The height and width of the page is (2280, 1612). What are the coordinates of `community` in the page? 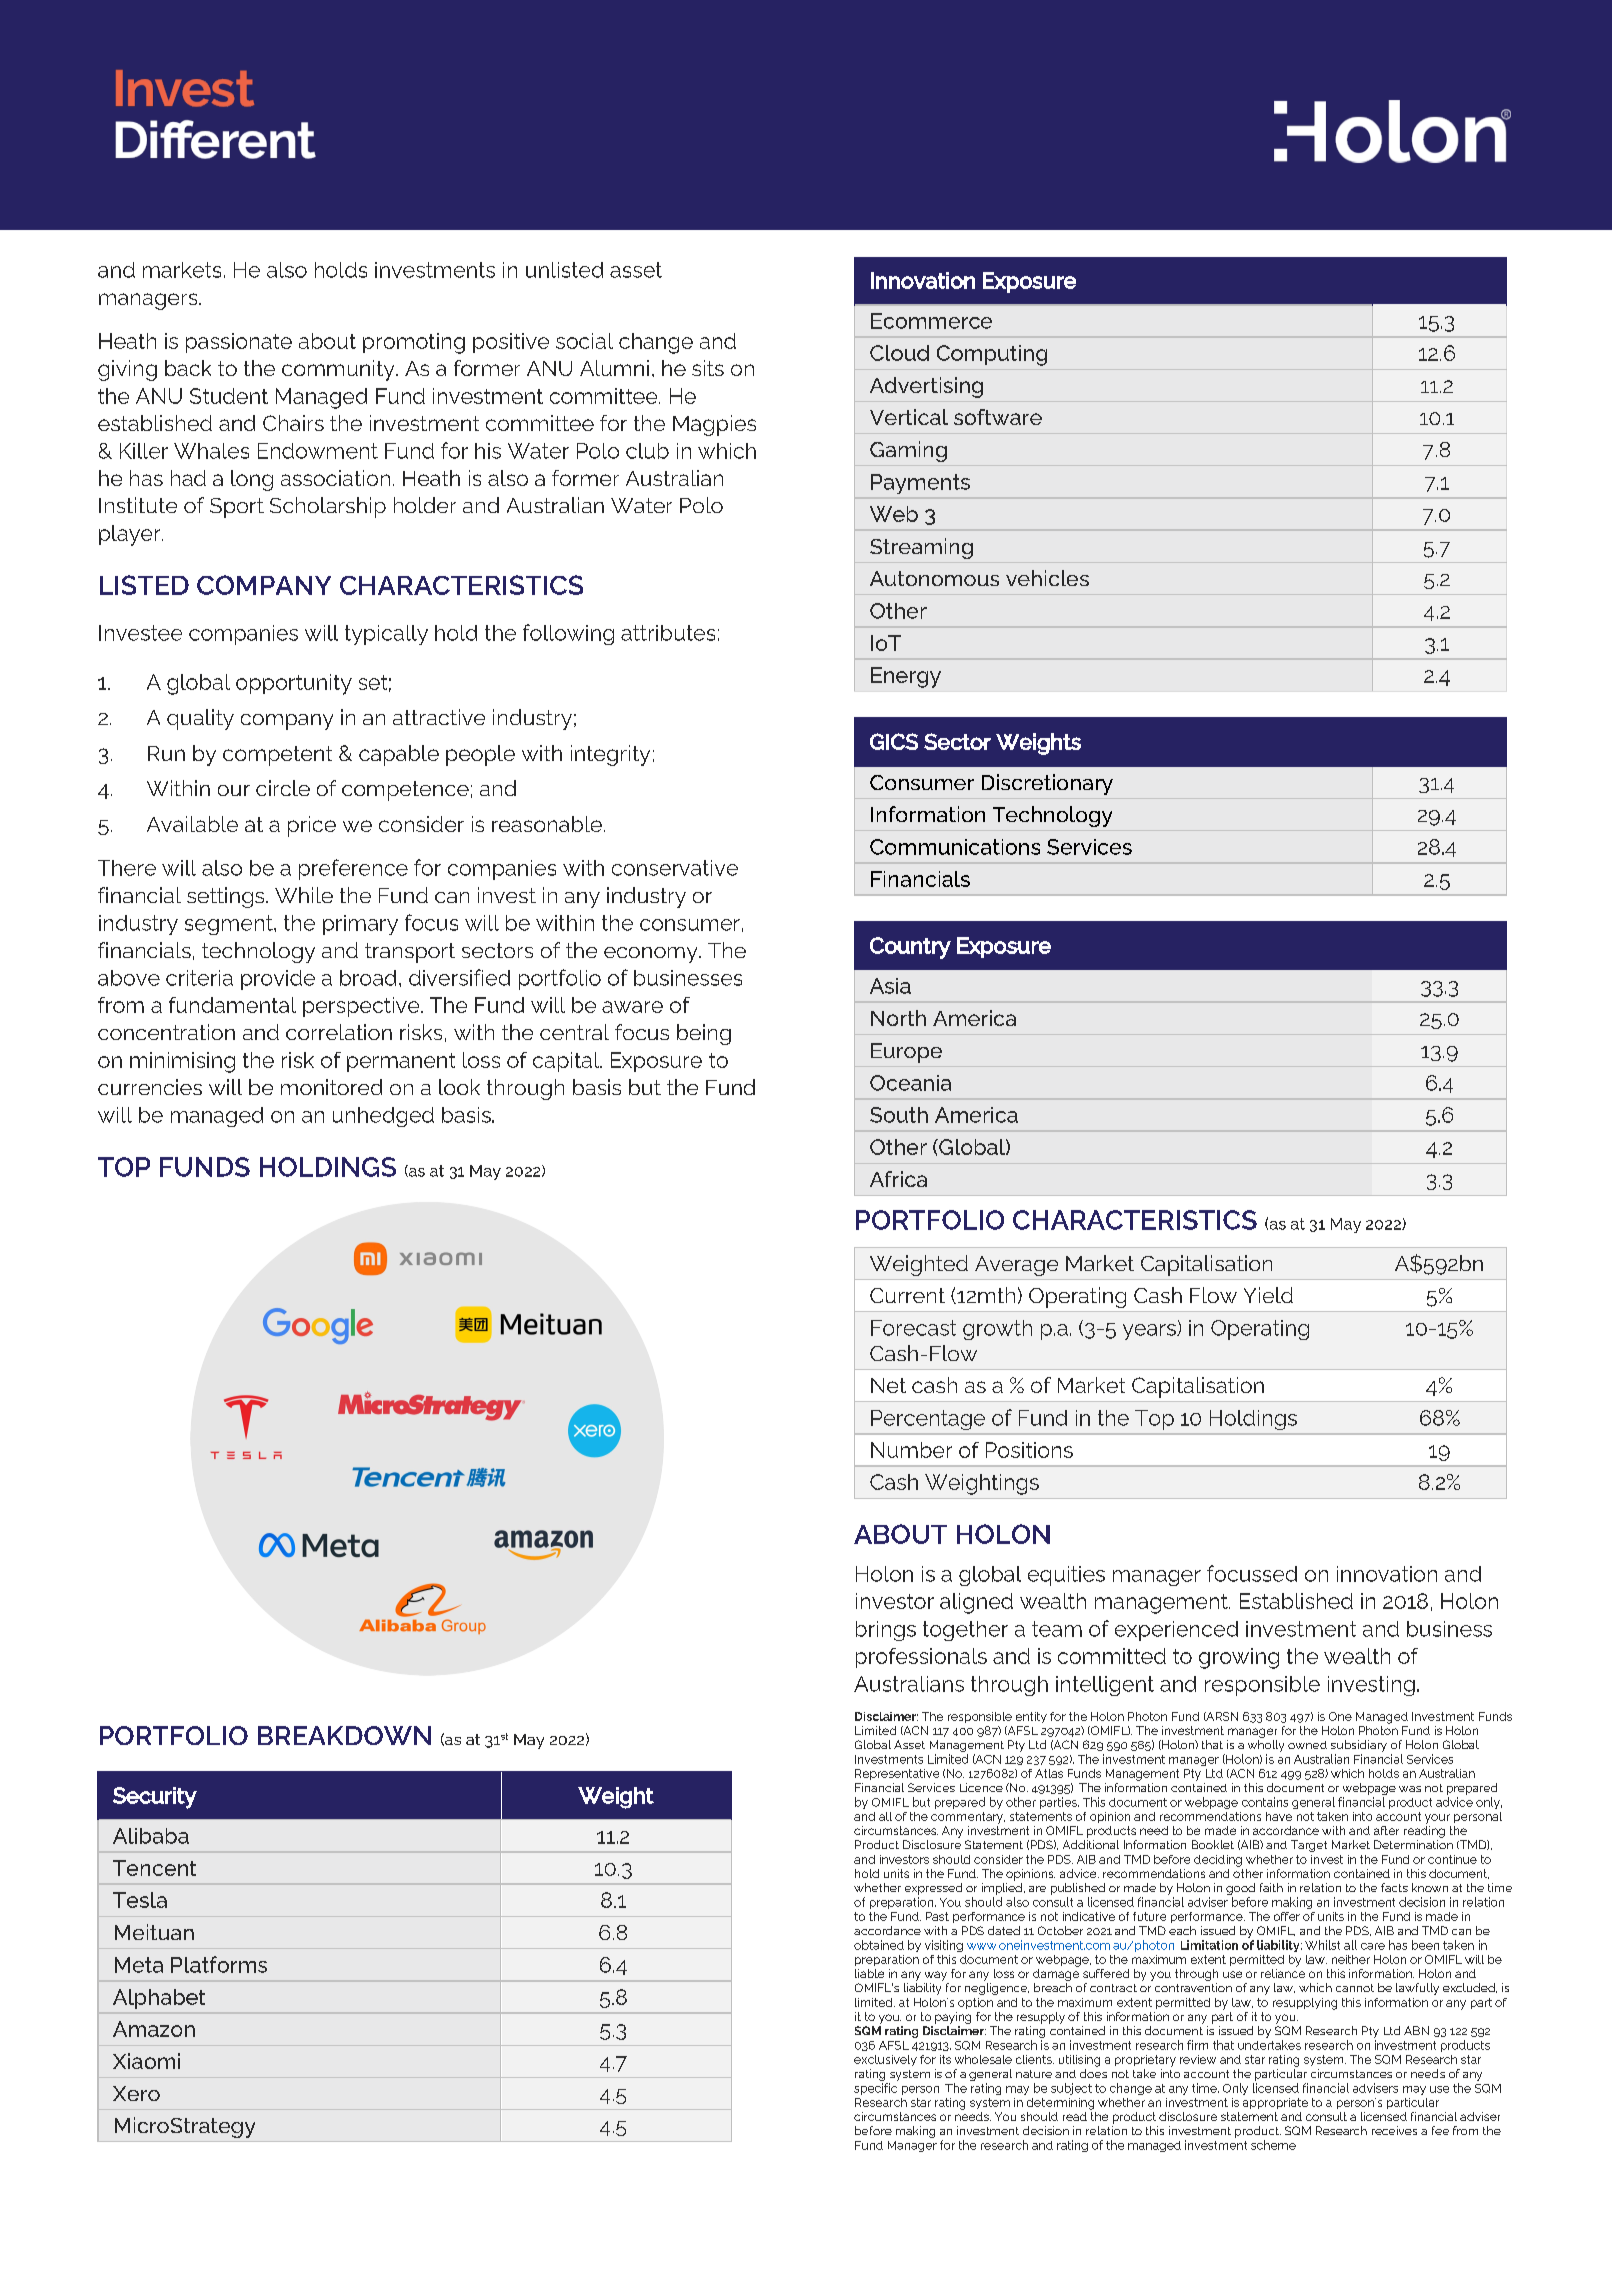 It's located at (339, 370).
